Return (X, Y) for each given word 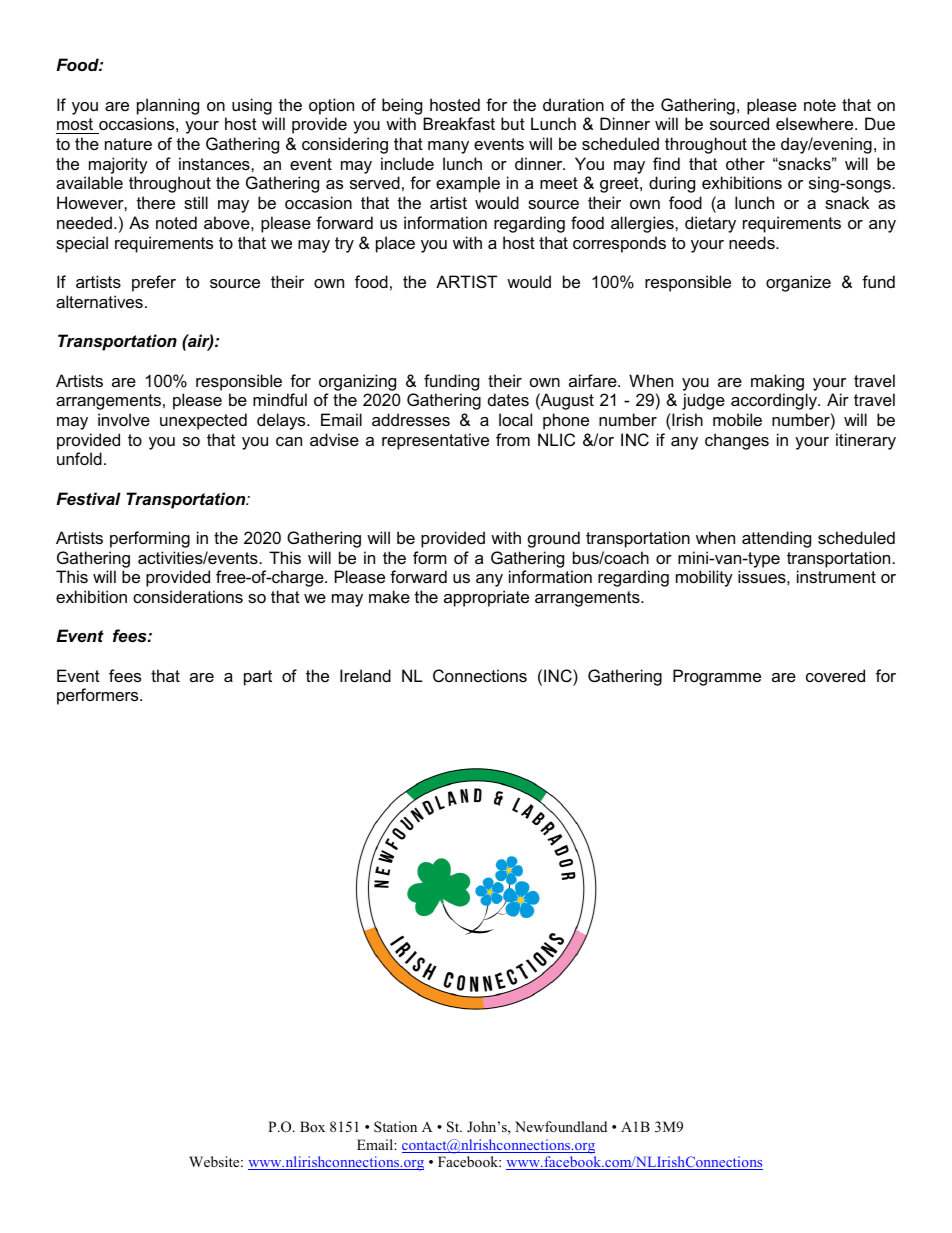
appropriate (486, 598)
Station (395, 1127)
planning (168, 106)
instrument (836, 576)
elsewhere (816, 123)
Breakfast (459, 123)
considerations (188, 596)
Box (312, 1126)
